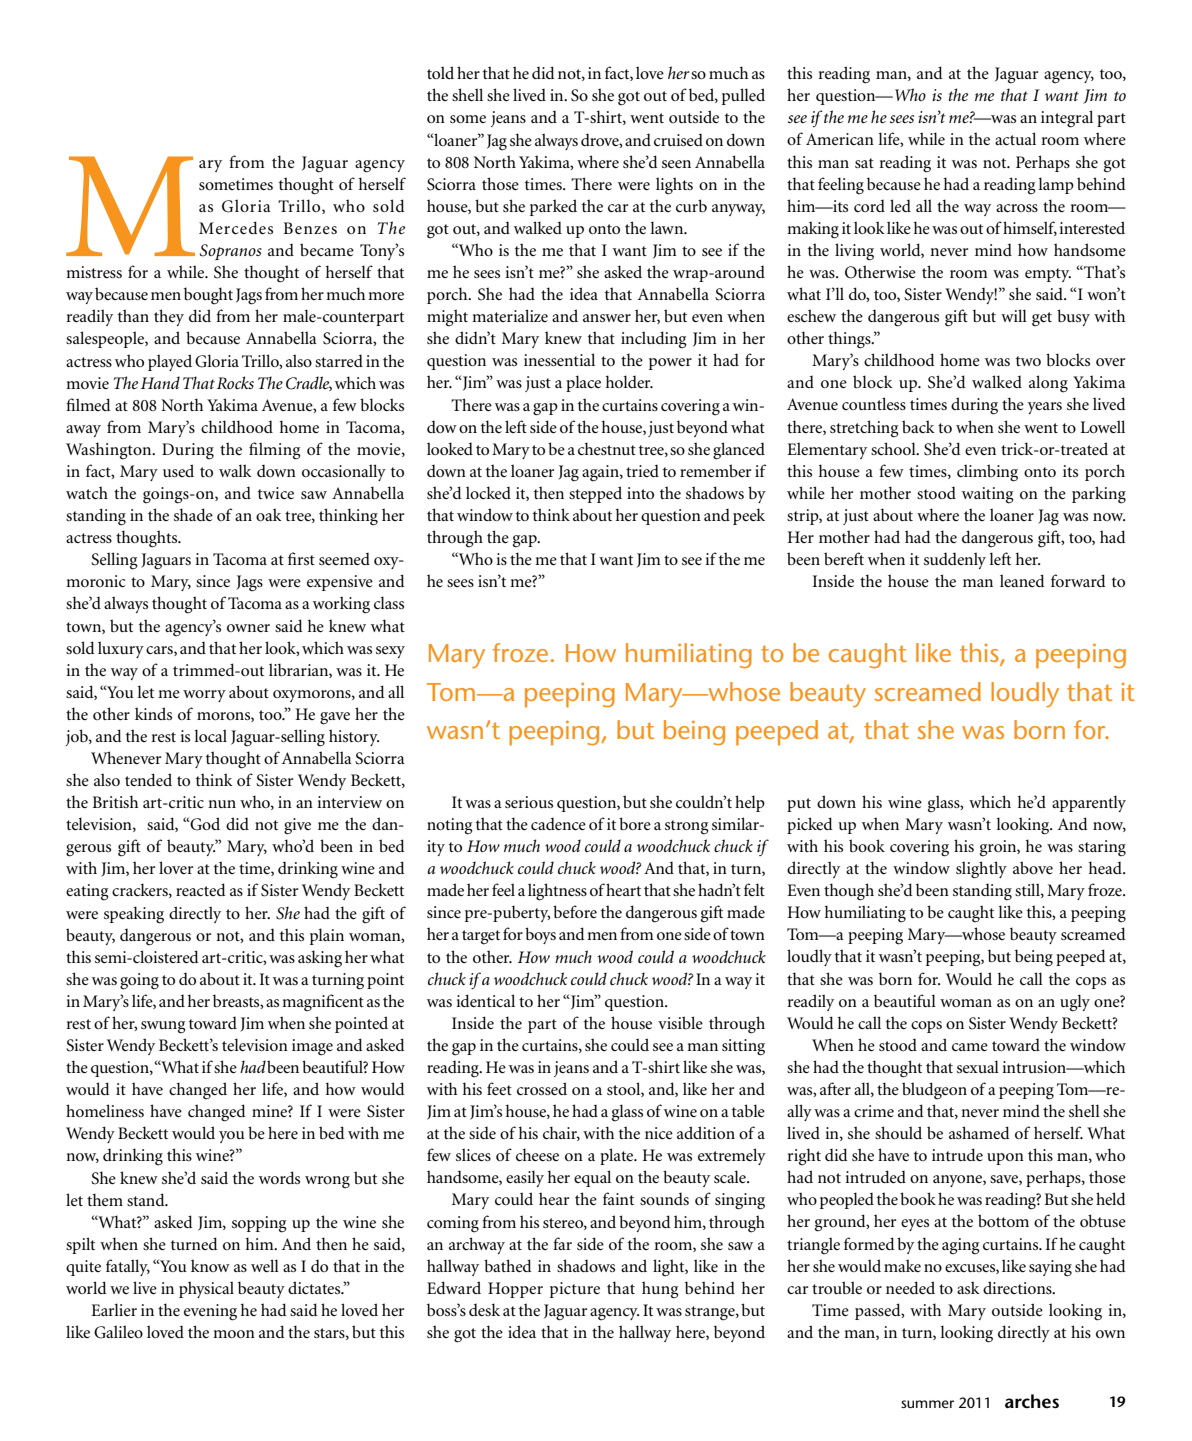  I want to click on picture, so click(575, 1290).
